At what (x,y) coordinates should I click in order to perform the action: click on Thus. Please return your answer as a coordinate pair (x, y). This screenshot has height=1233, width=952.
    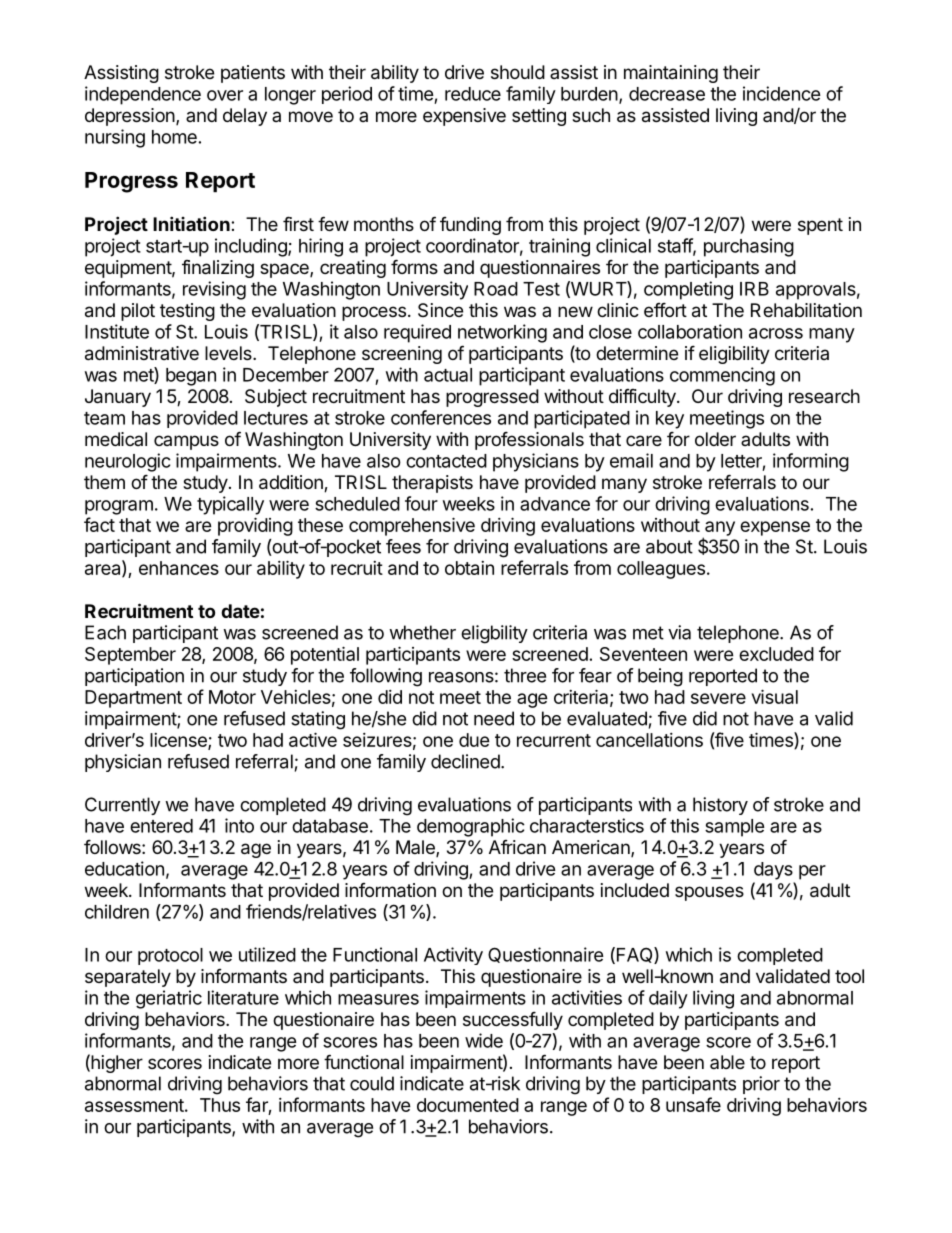
    Looking at the image, I should click on (220, 1105).
